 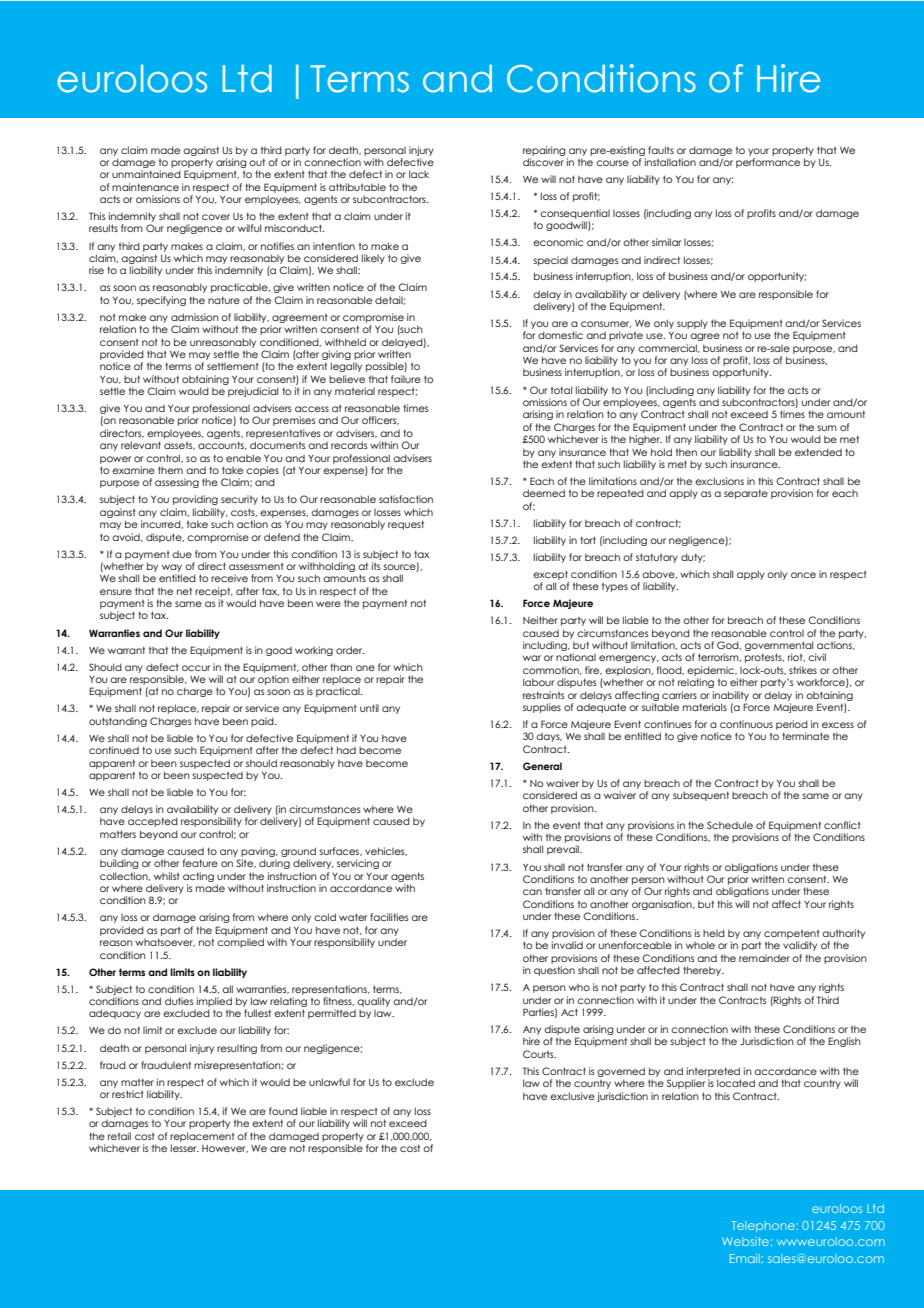 I want to click on inability, so click(x=731, y=696).
